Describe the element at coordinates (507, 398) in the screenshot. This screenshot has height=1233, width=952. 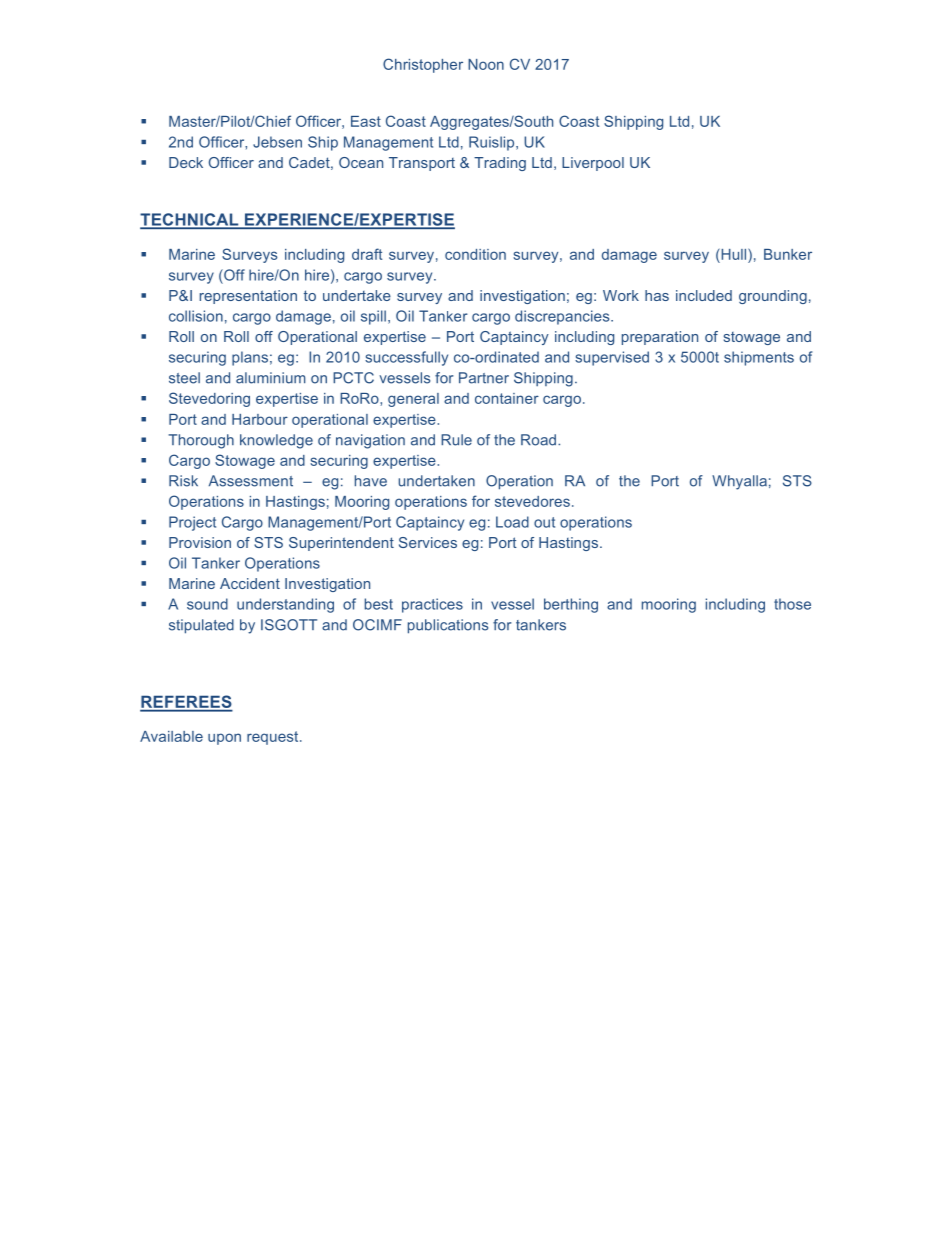
I see `container` at that location.
